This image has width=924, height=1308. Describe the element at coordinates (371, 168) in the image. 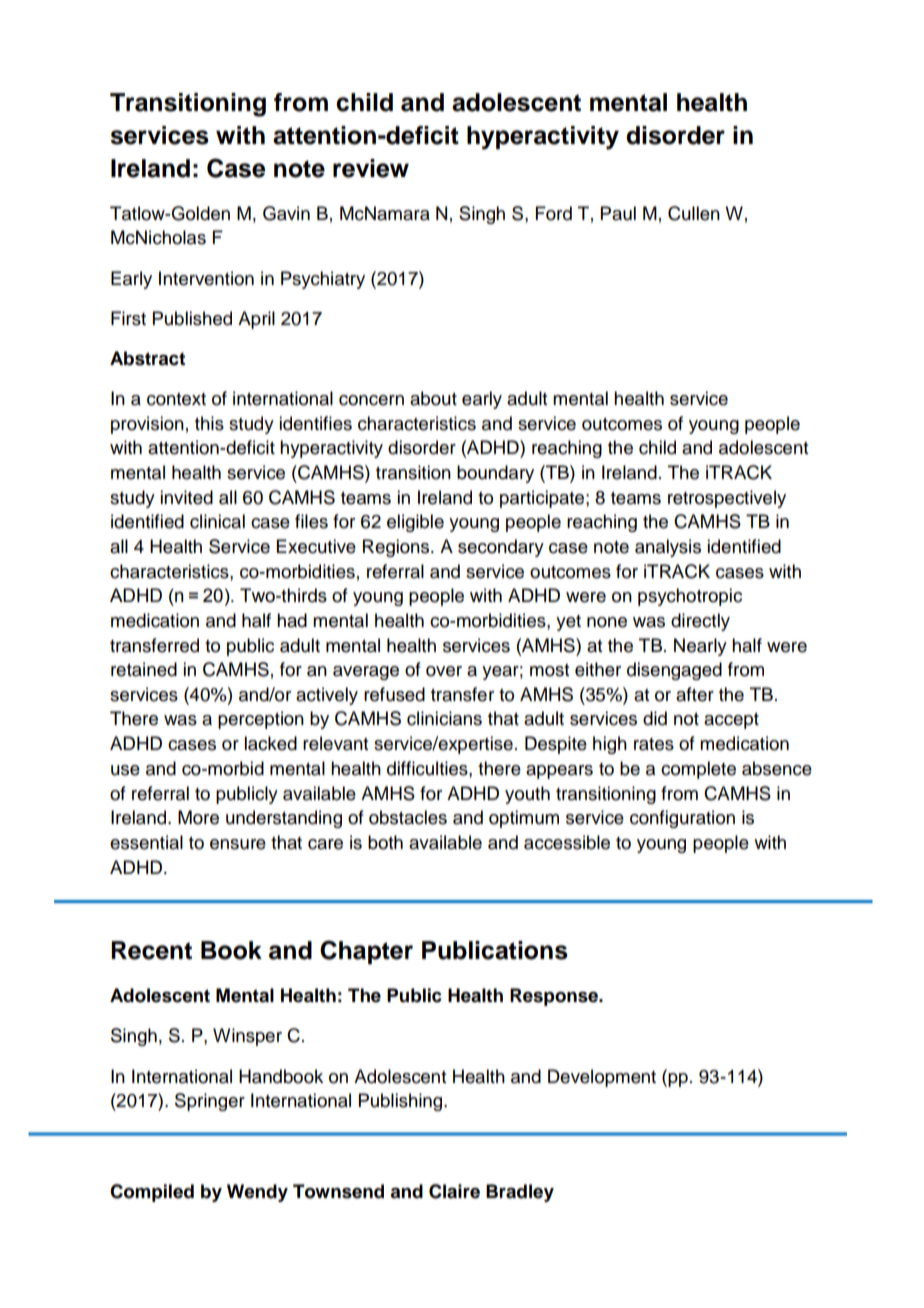

I see `review` at that location.
